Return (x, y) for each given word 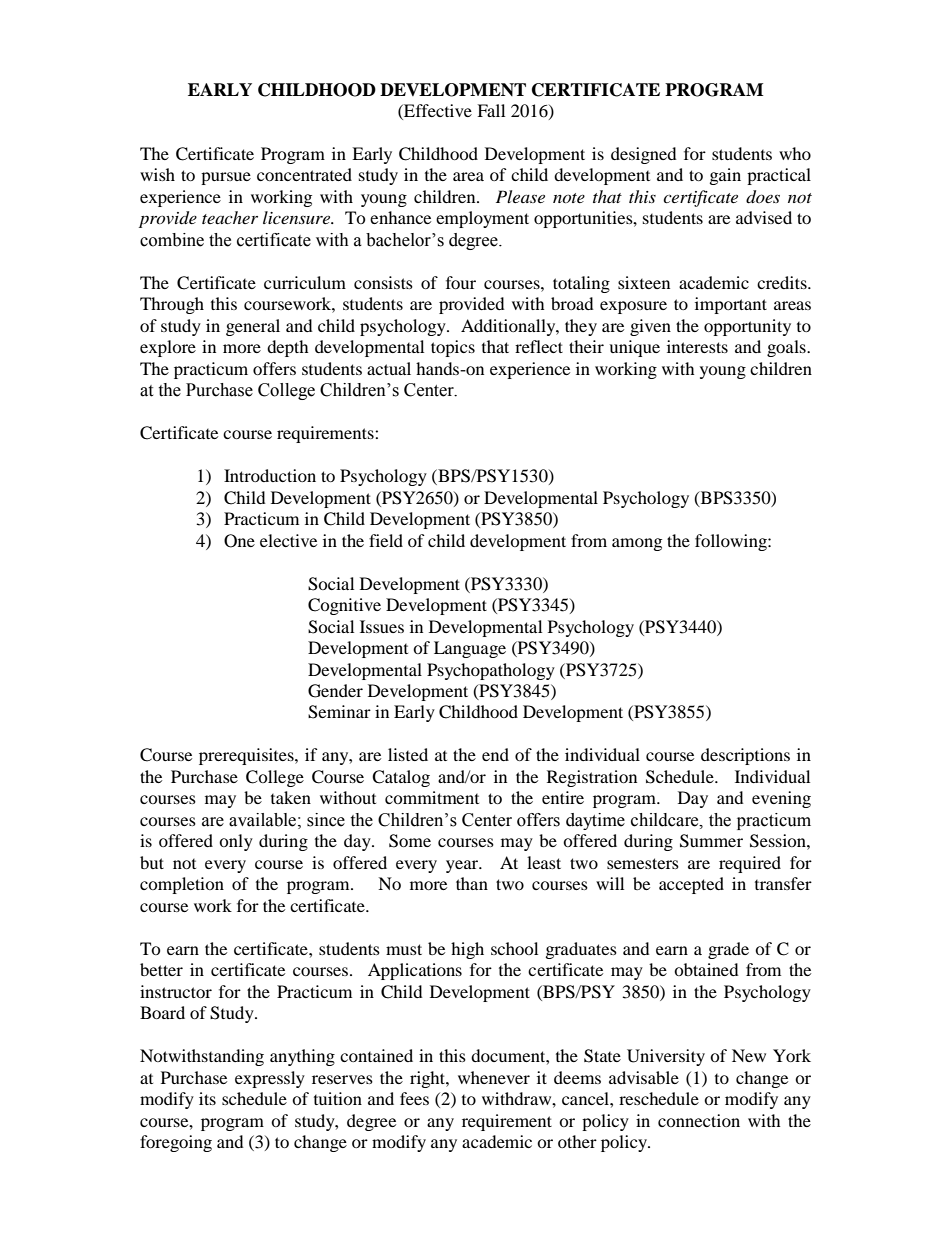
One (239, 541)
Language (470, 649)
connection (699, 1120)
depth (288, 348)
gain (725, 176)
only (236, 842)
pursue (226, 178)
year (463, 866)
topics (453, 348)
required (750, 864)
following (732, 542)
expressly (270, 1079)
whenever (494, 1077)
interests (697, 346)
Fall (491, 110)
